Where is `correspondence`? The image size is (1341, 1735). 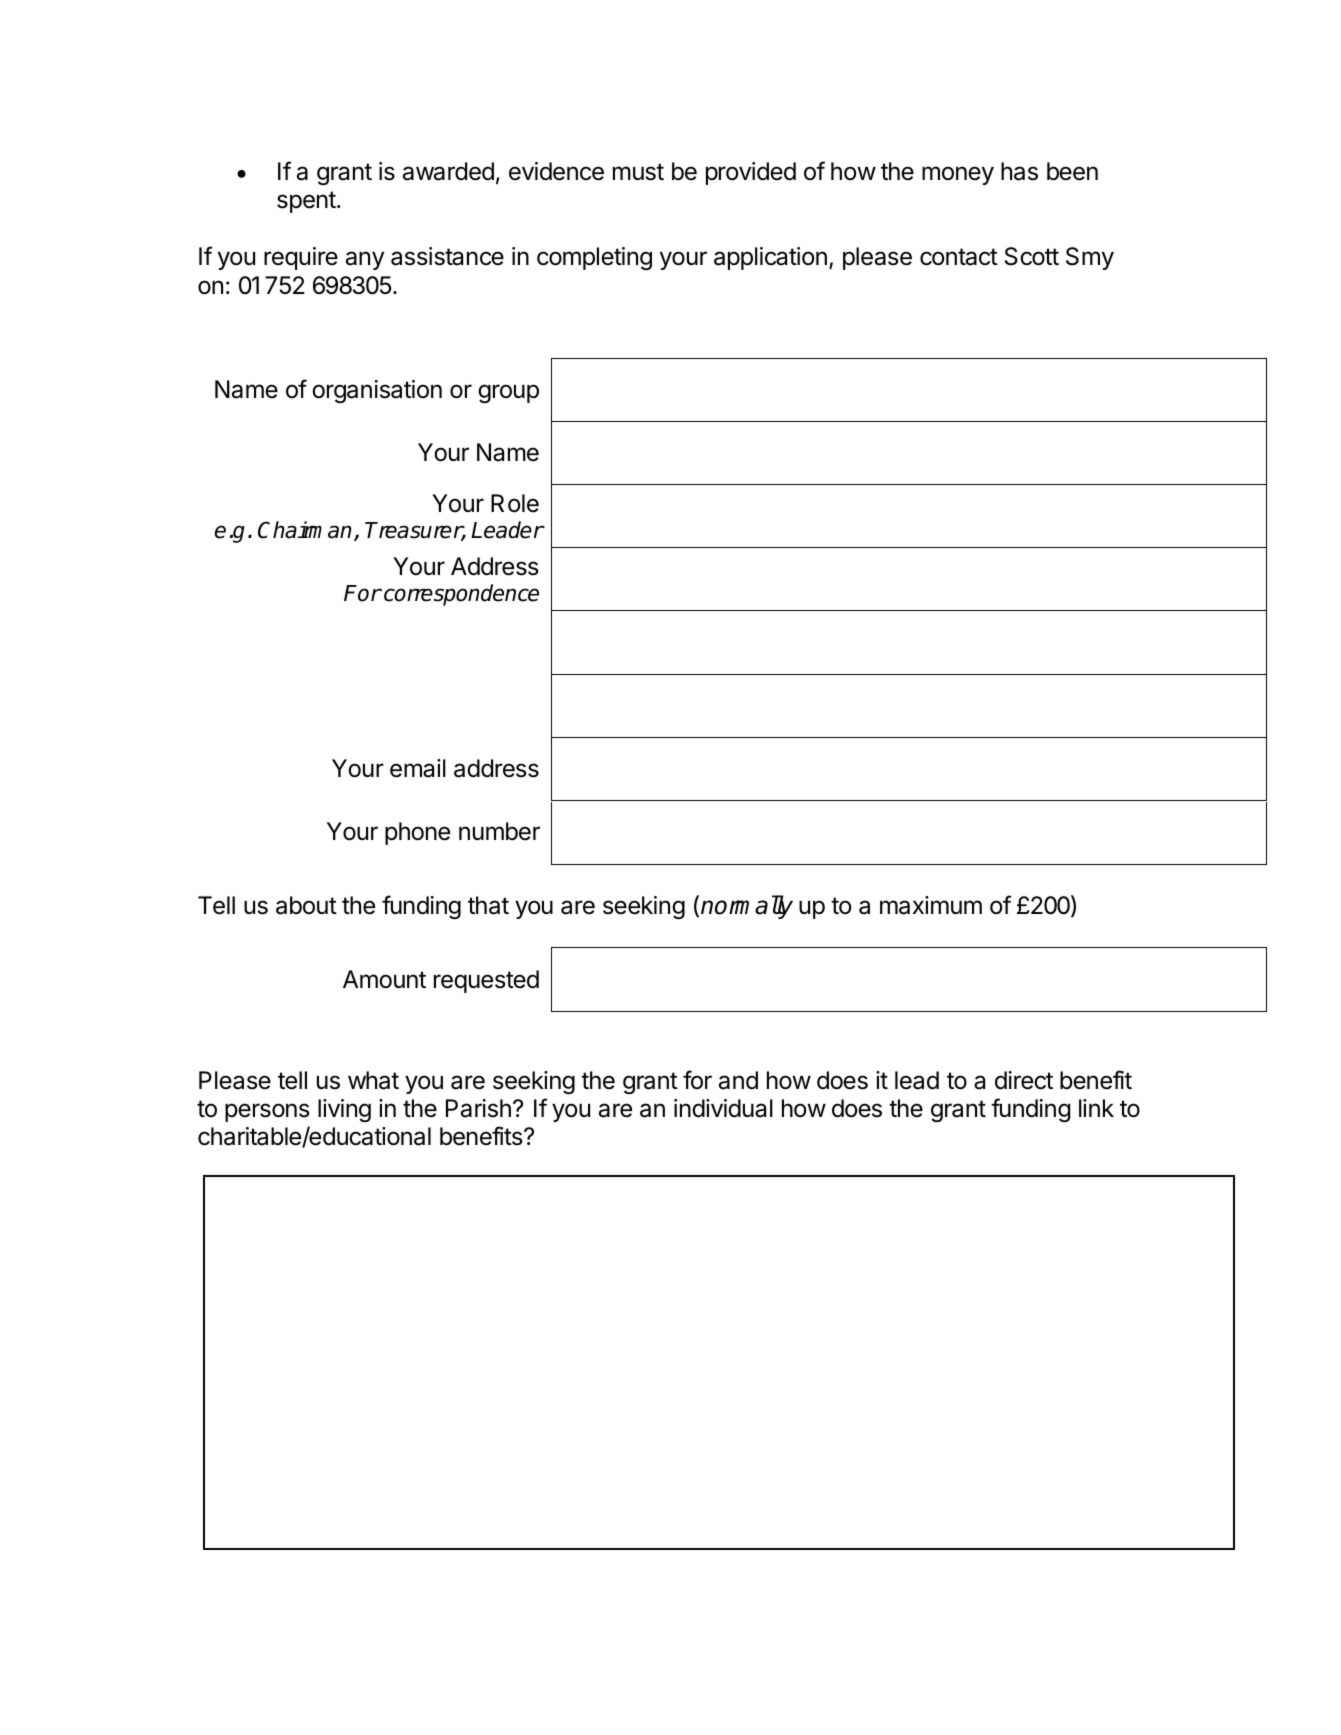
correspondence is located at coordinates (461, 595).
